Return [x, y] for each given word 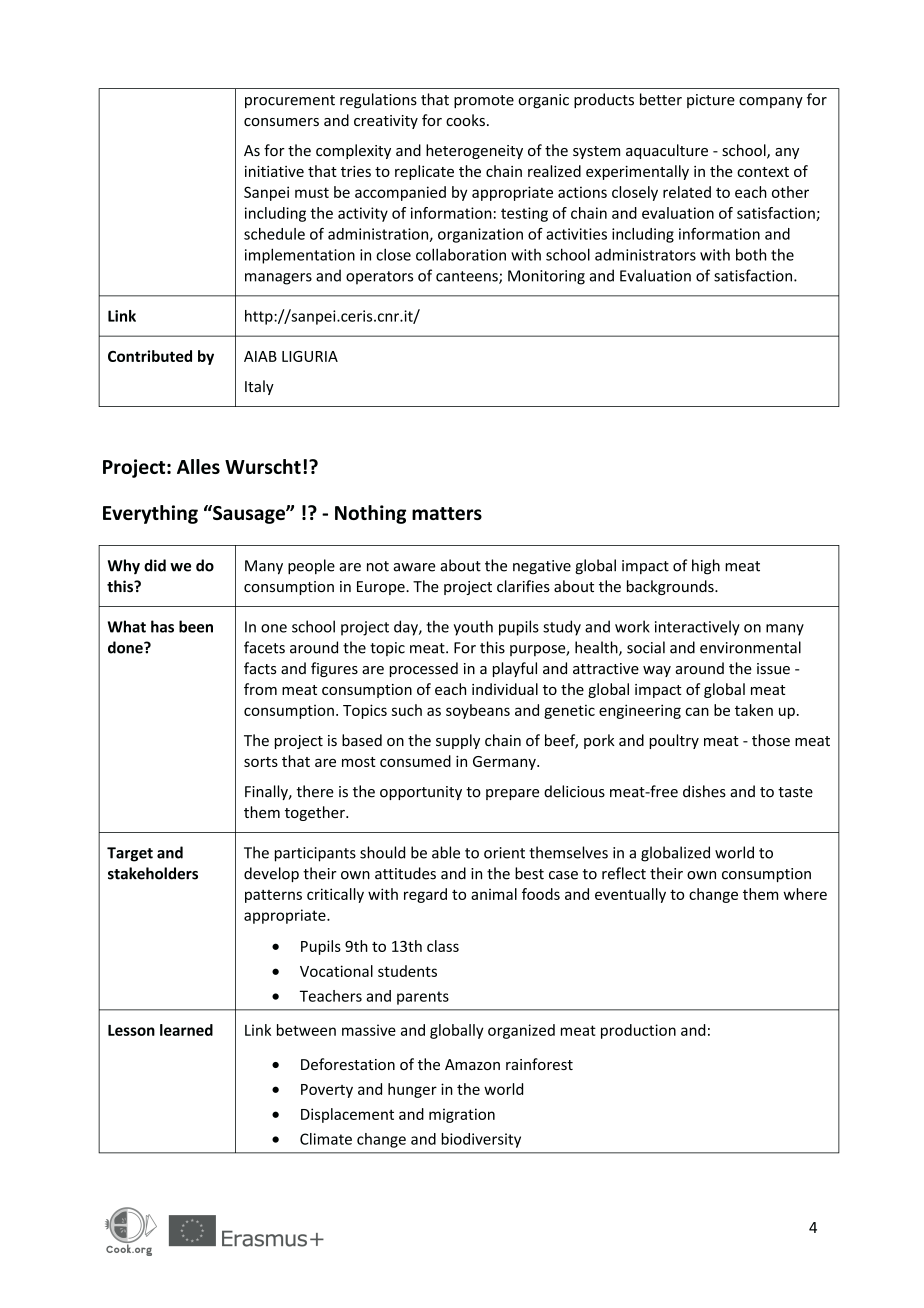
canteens [468, 277]
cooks [465, 120]
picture [711, 101]
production [638, 1031]
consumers [281, 122]
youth [473, 628]
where [805, 894]
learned [186, 1030]
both [751, 254]
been [196, 626]
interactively [697, 628]
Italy [259, 387]
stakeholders [153, 873]
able [446, 852]
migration [462, 1115]
